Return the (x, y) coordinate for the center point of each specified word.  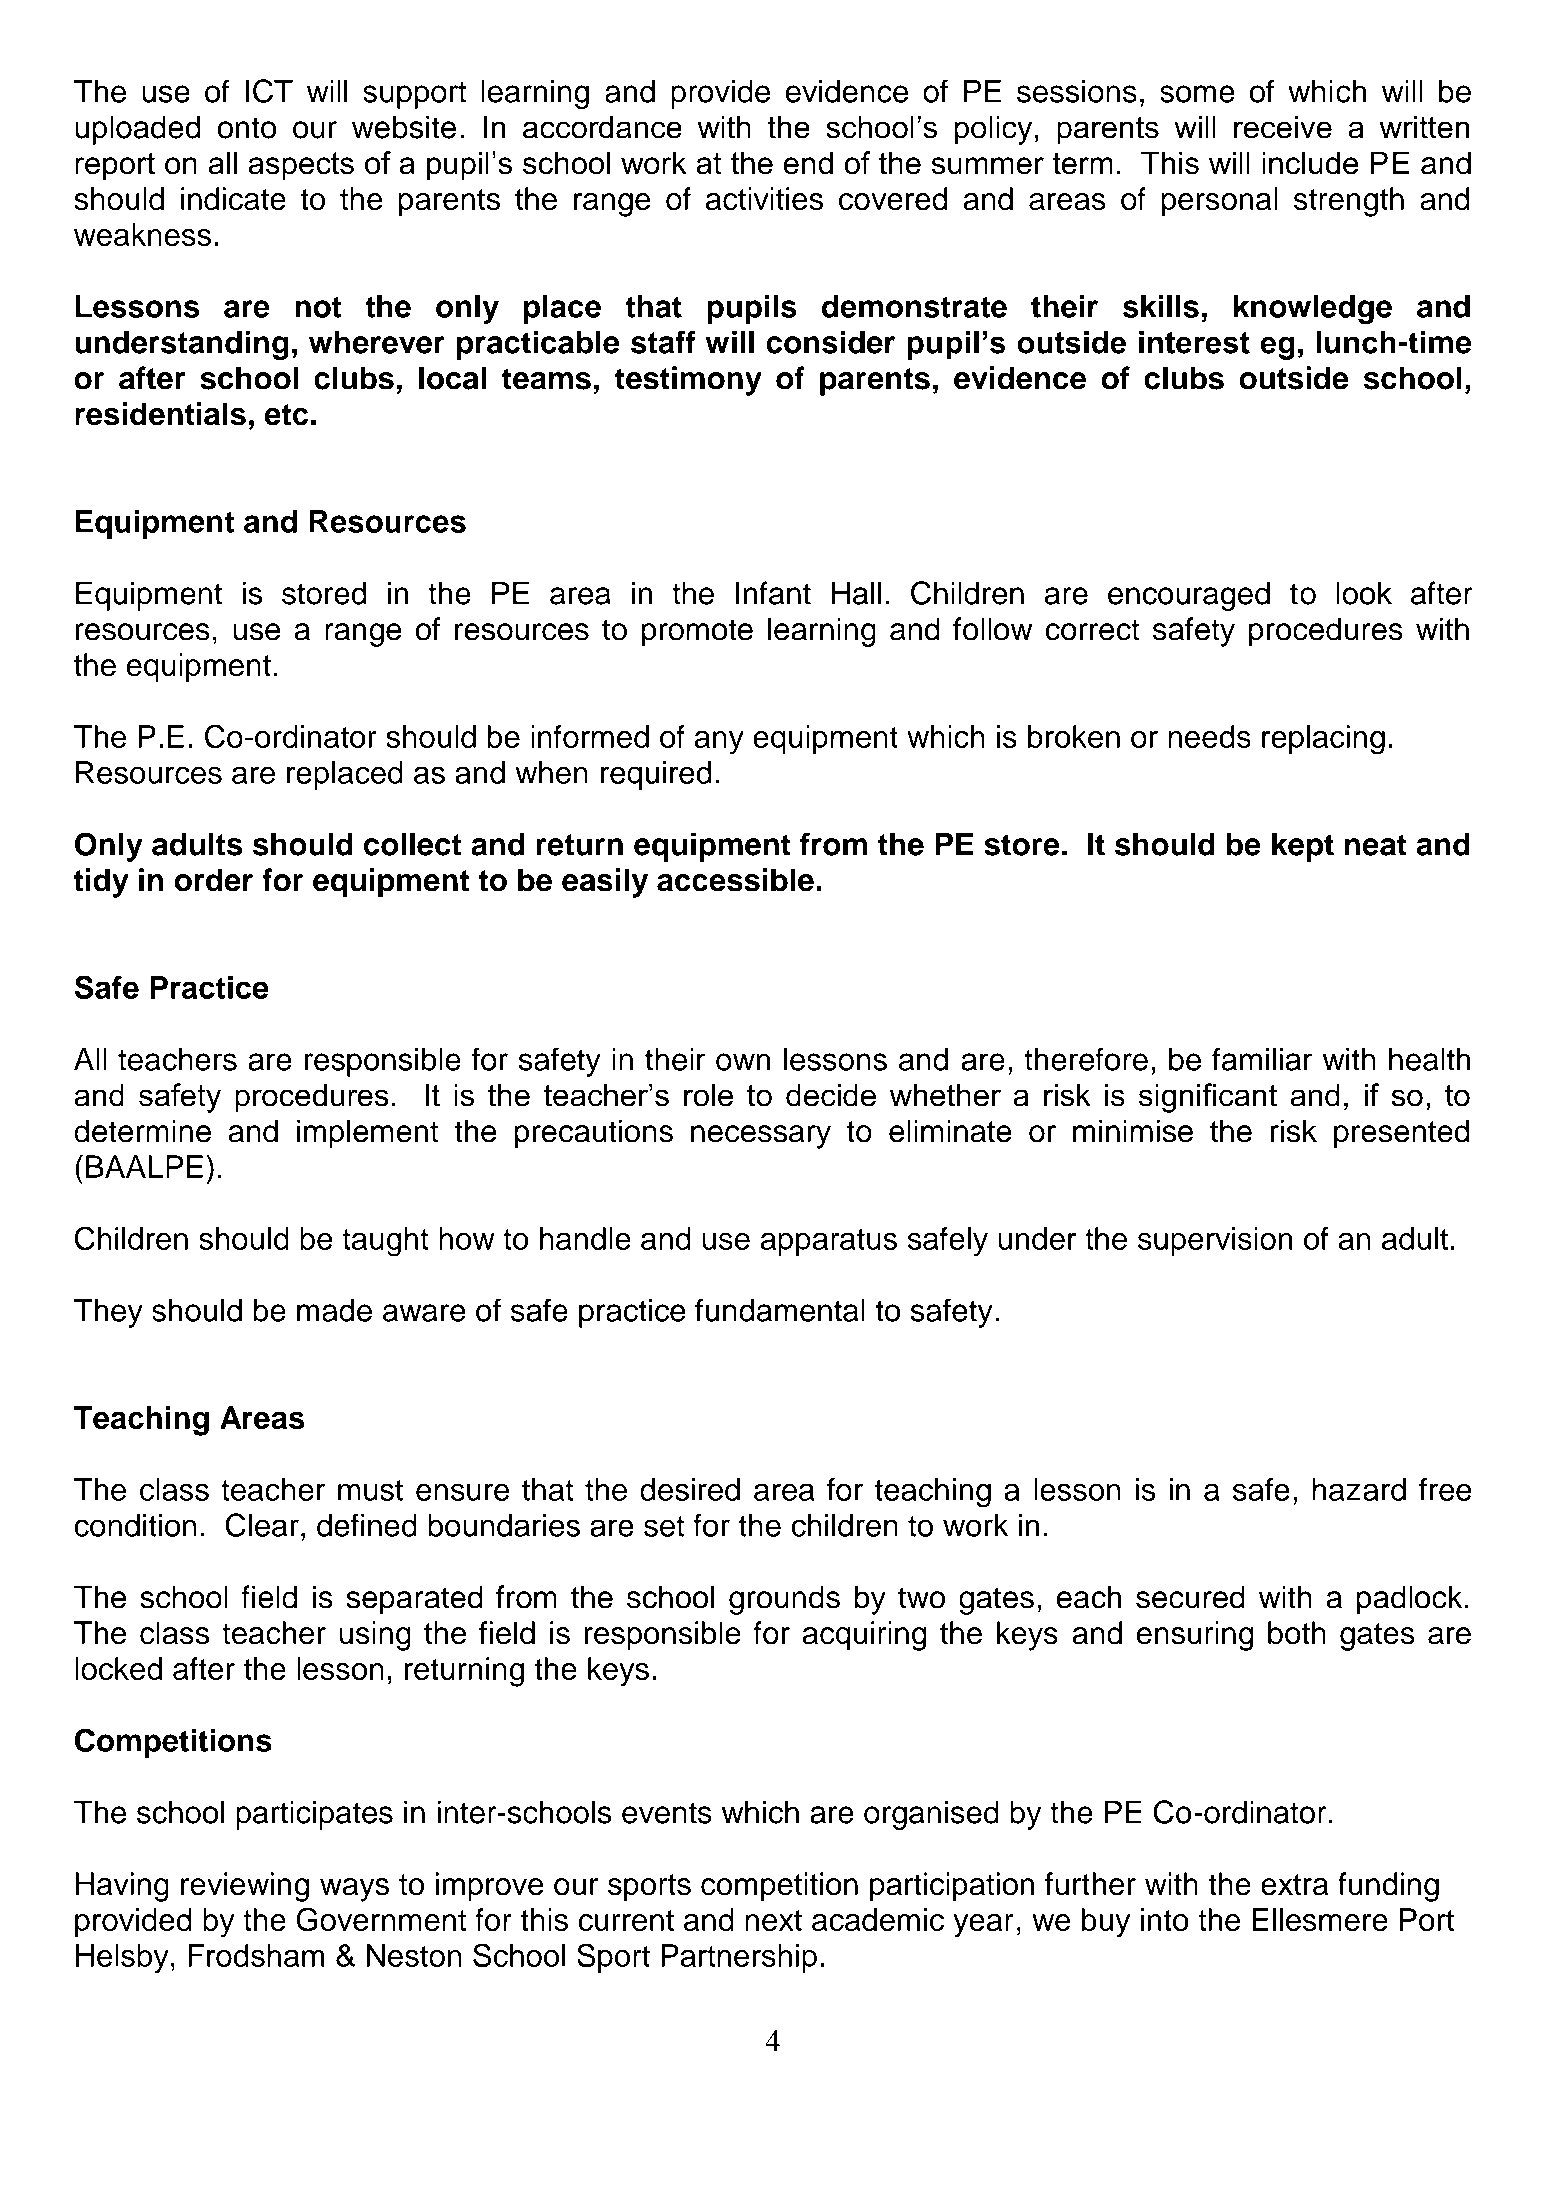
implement (367, 1134)
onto (246, 128)
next (773, 1920)
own (743, 1062)
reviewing (245, 1887)
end (808, 163)
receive (1283, 127)
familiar (1262, 1059)
